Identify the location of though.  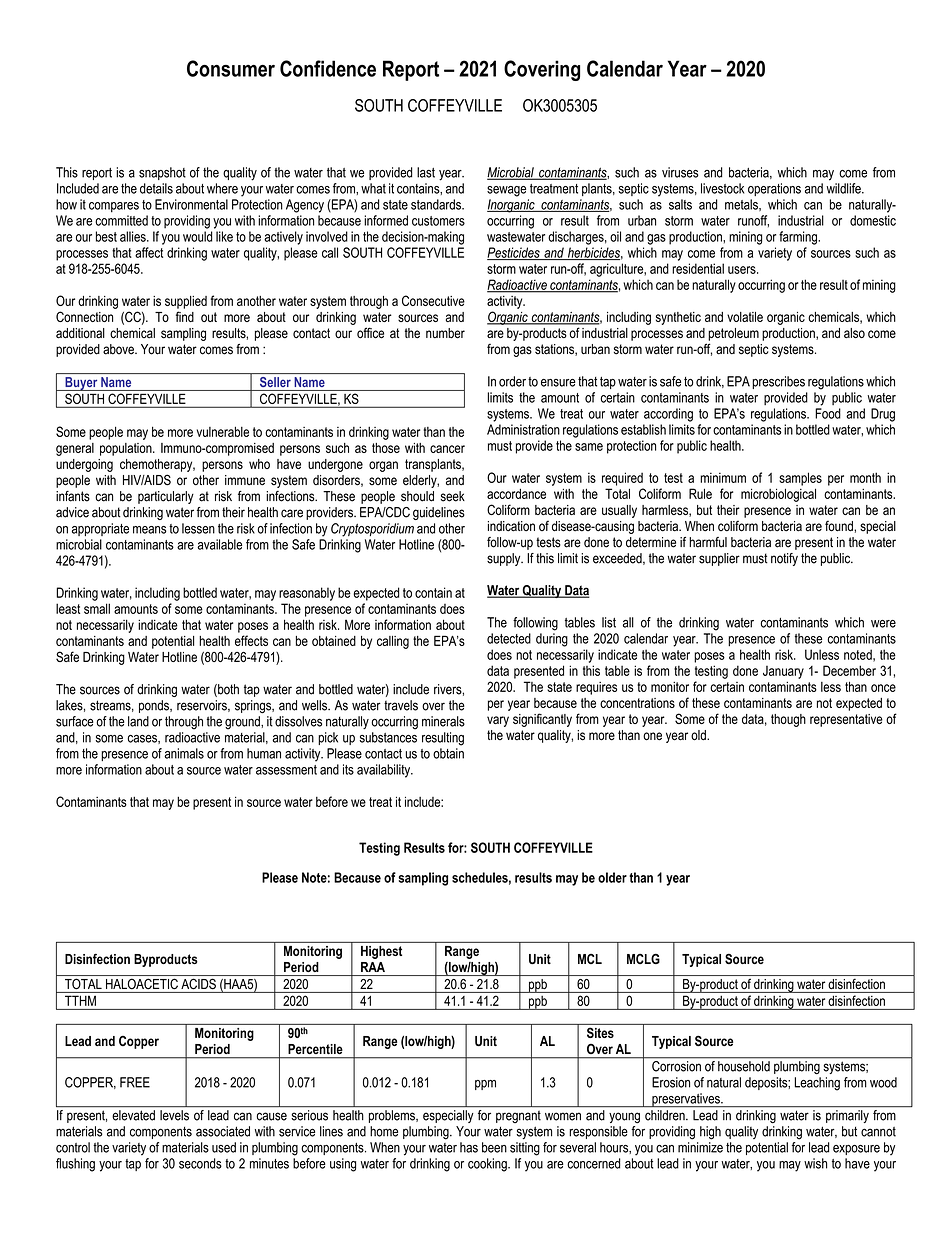
(788, 720).
